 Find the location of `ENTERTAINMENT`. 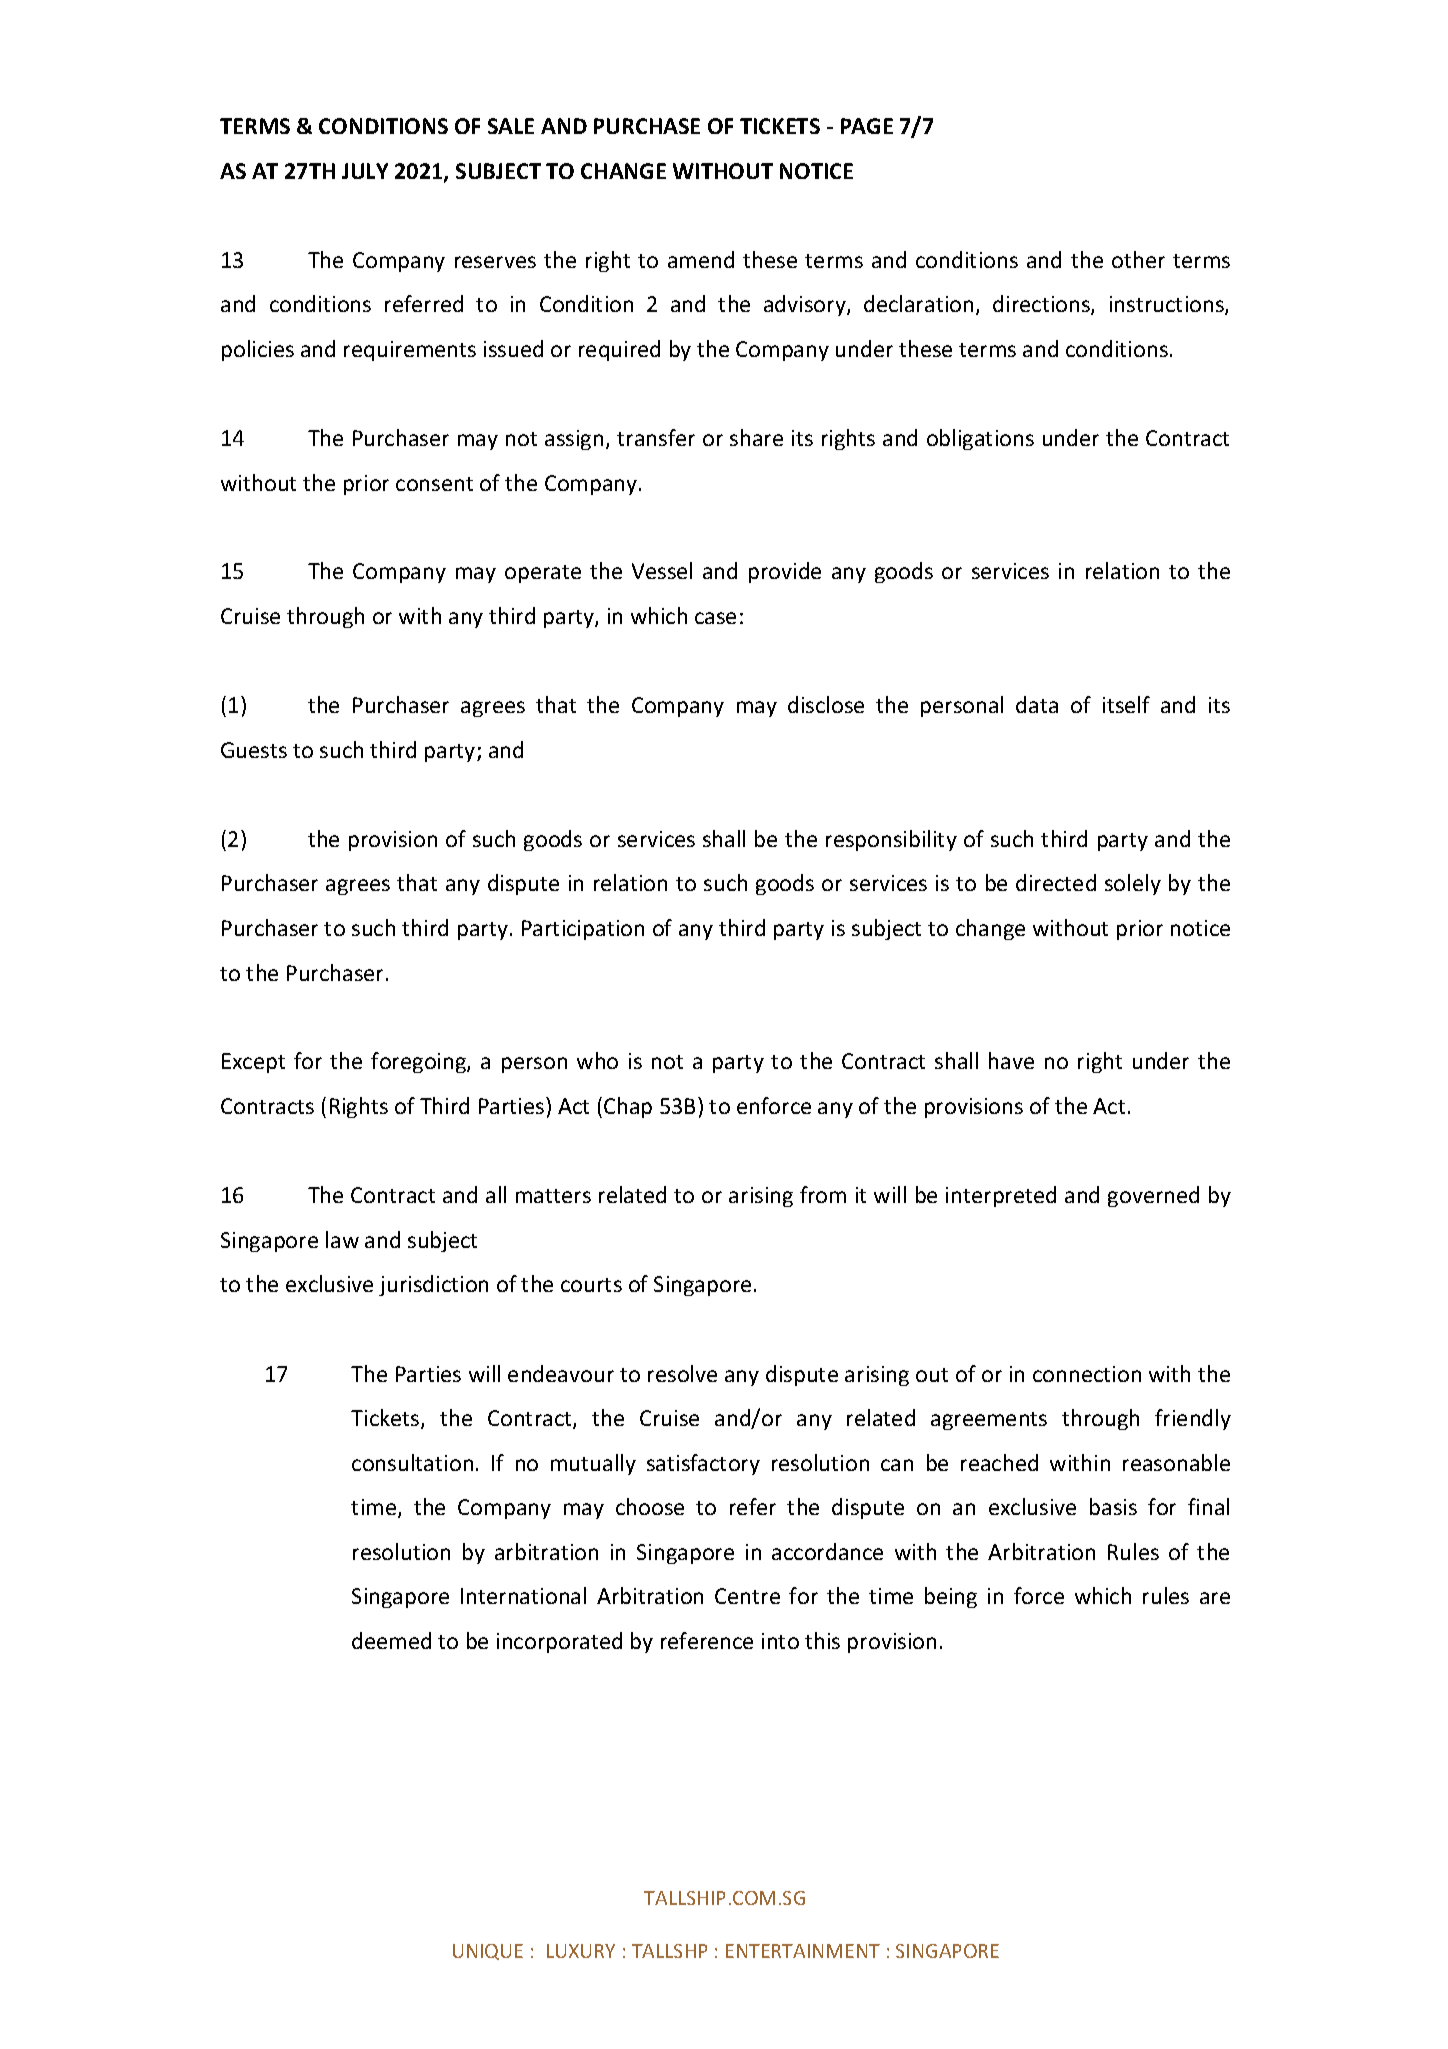

ENTERTAINMENT is located at coordinates (803, 1951).
